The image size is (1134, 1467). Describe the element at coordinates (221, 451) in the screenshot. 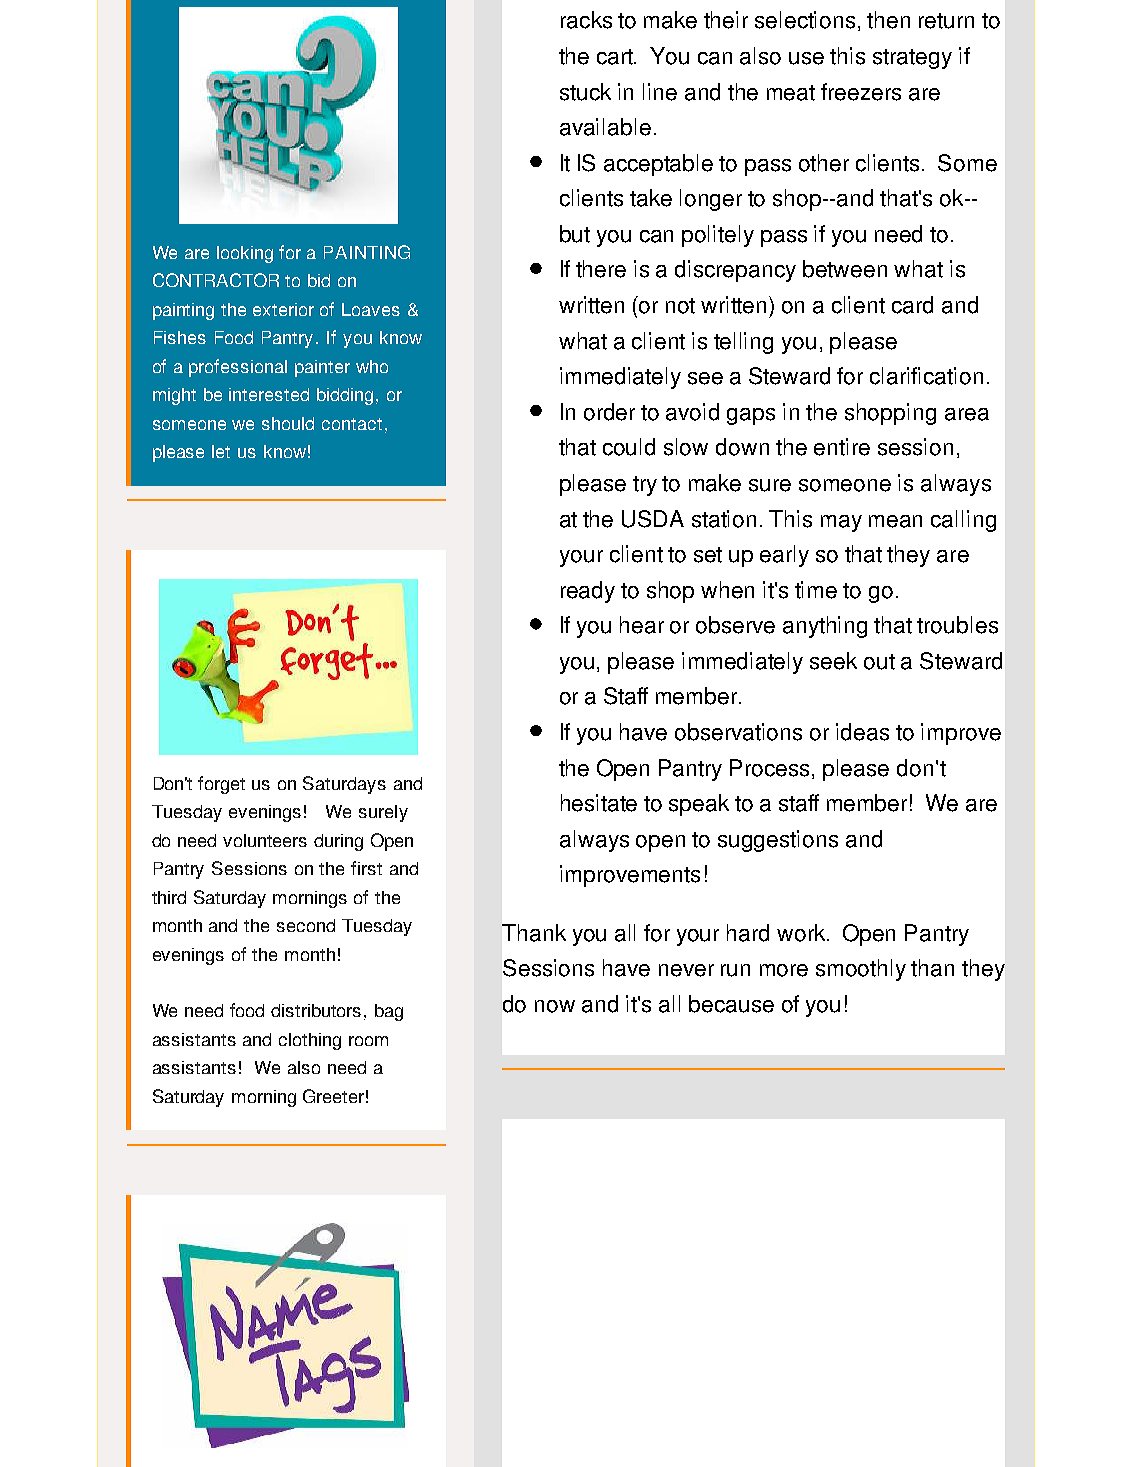

I see `let` at that location.
